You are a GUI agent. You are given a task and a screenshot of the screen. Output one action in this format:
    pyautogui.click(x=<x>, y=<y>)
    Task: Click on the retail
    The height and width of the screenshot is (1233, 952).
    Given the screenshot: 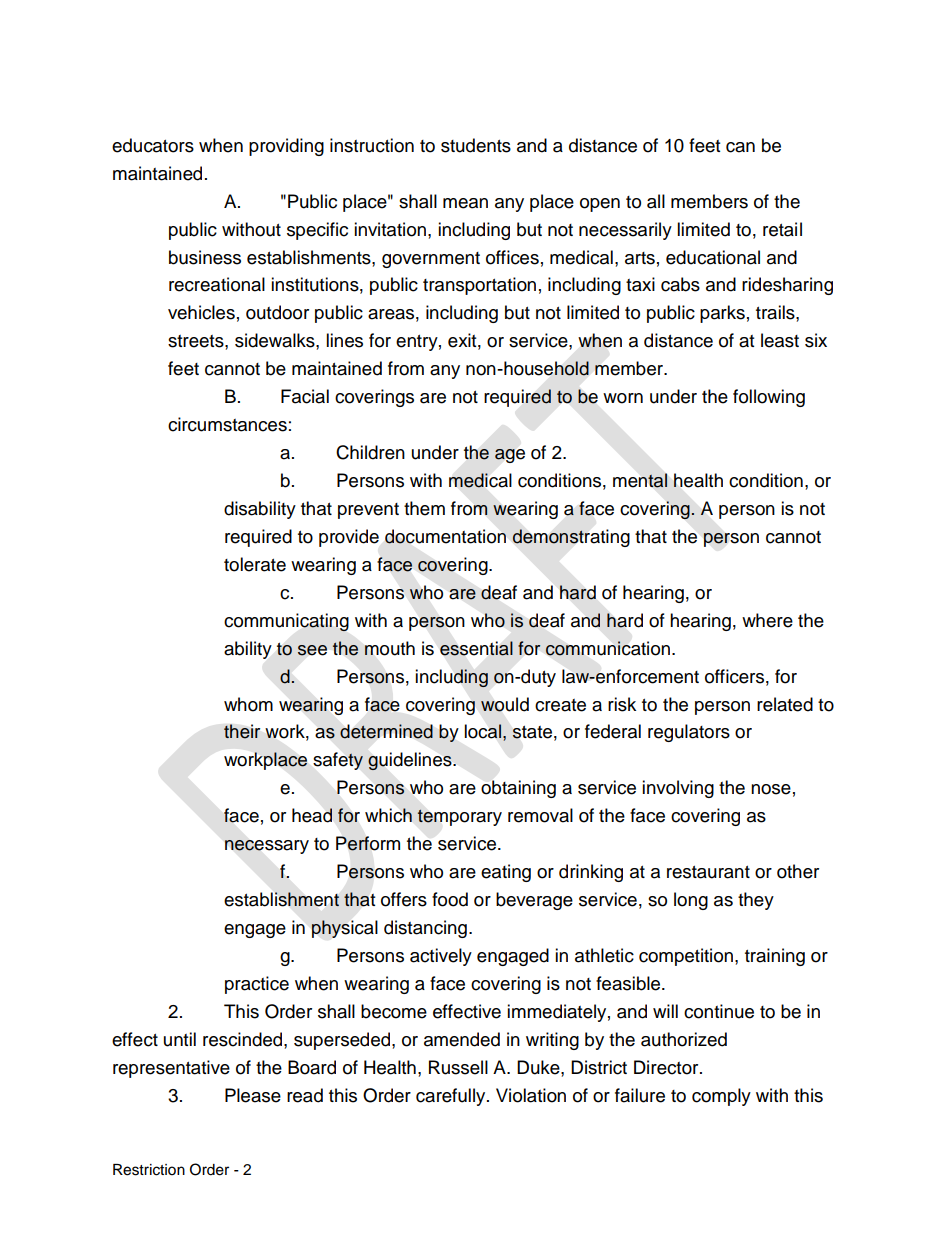 What is the action you would take?
    pyautogui.click(x=782, y=229)
